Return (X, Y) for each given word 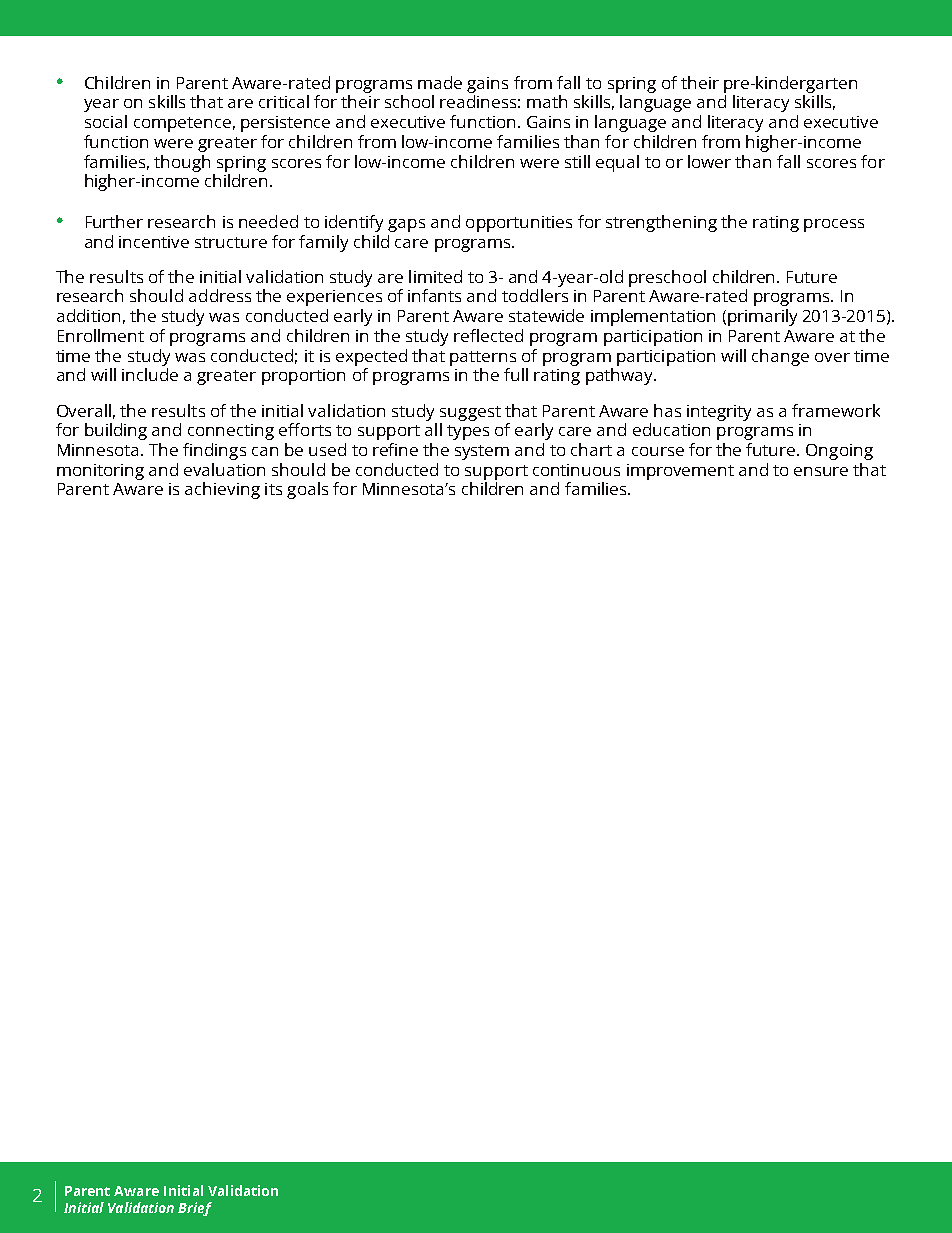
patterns (483, 358)
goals (307, 490)
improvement (680, 472)
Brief (195, 1209)
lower (709, 161)
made (440, 82)
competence (182, 124)
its (273, 489)
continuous (576, 470)
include (150, 374)
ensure (821, 471)
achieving (222, 490)
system (482, 452)
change (780, 357)
